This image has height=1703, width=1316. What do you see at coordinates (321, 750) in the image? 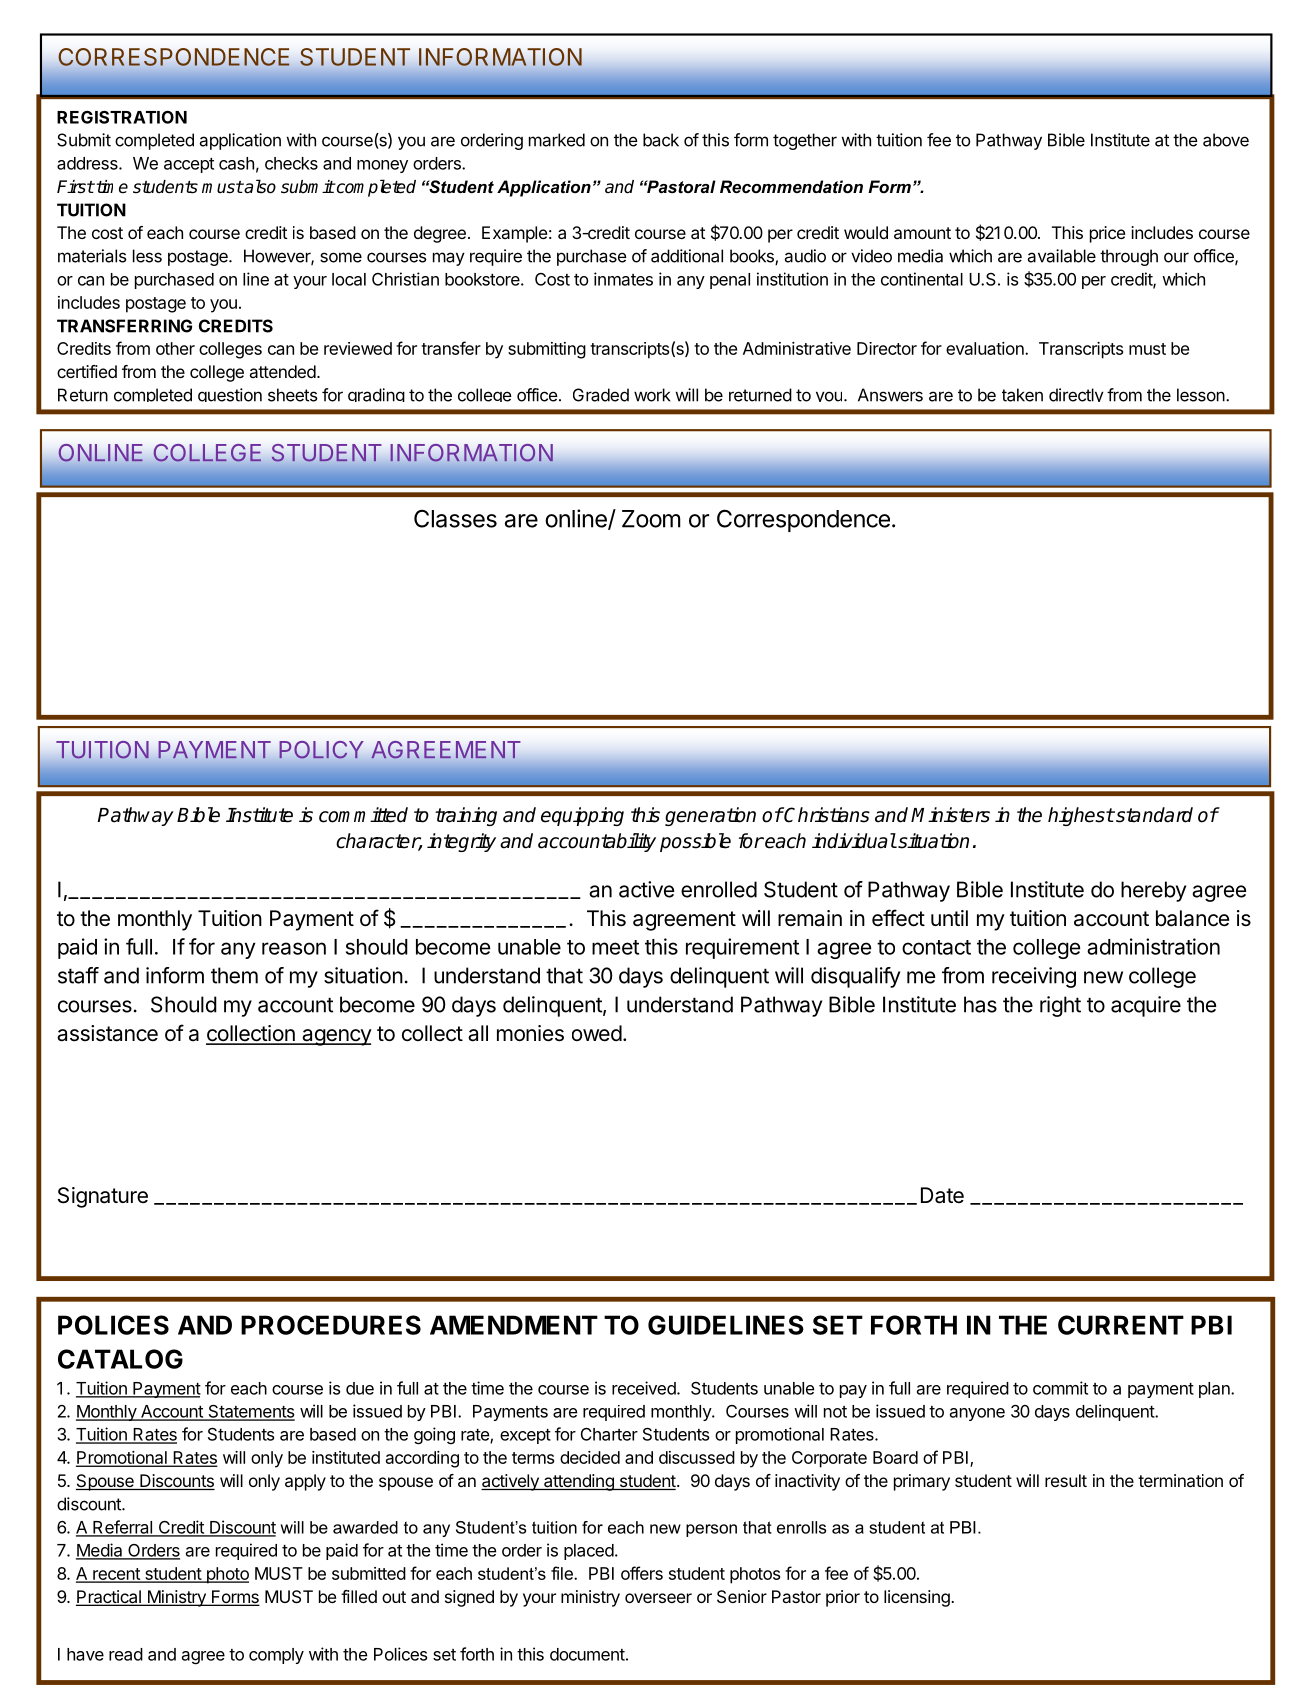
I see `POLICY` at bounding box center [321, 750].
